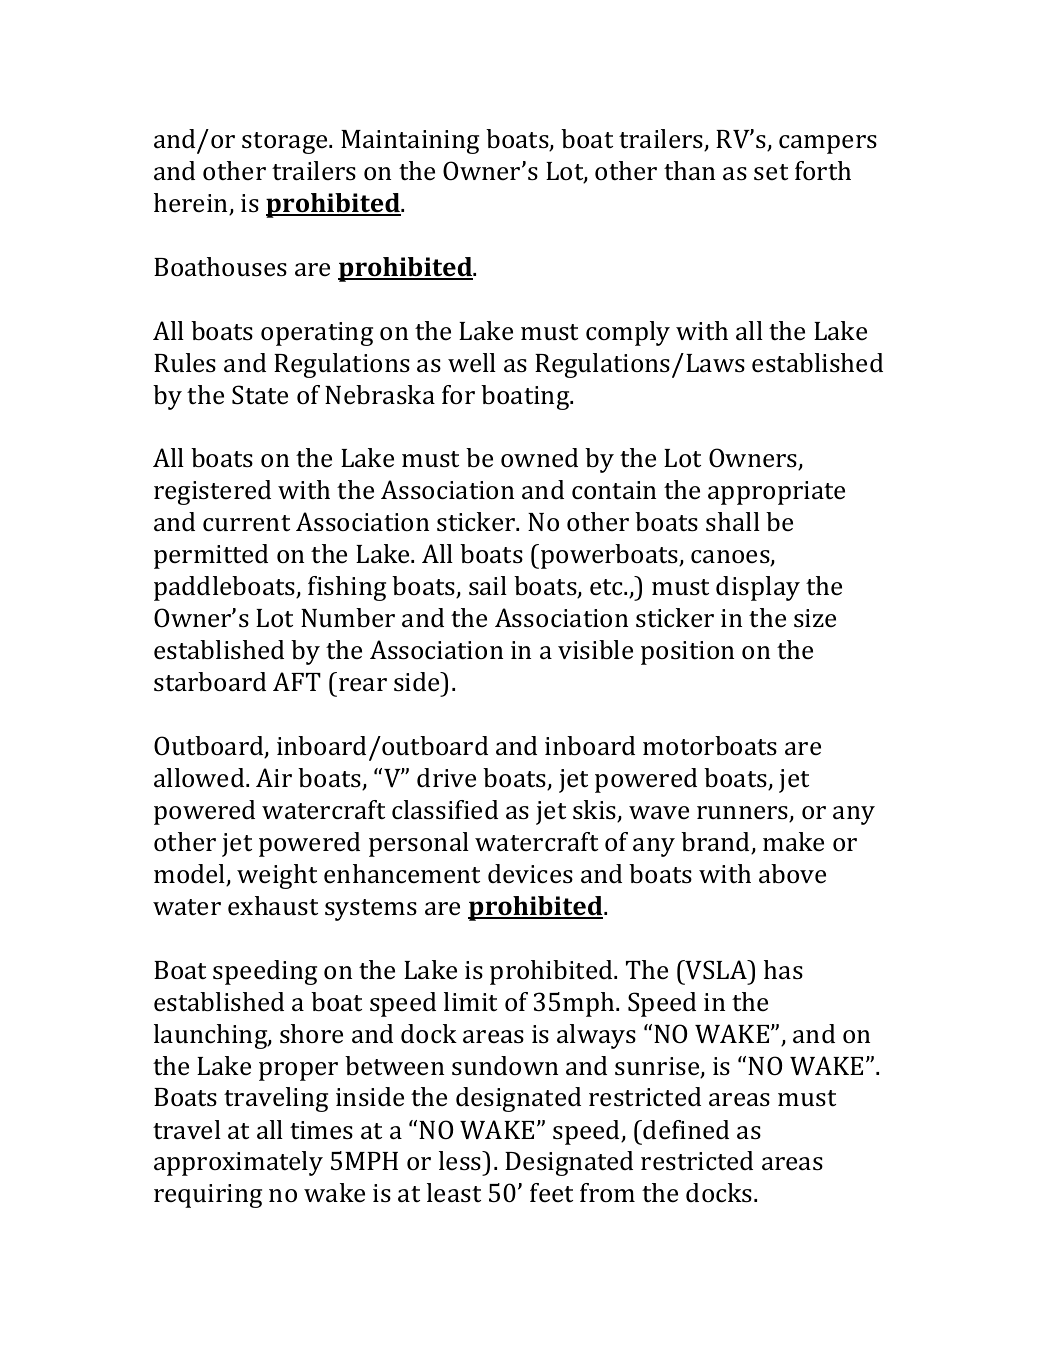  I want to click on visible, so click(595, 650).
